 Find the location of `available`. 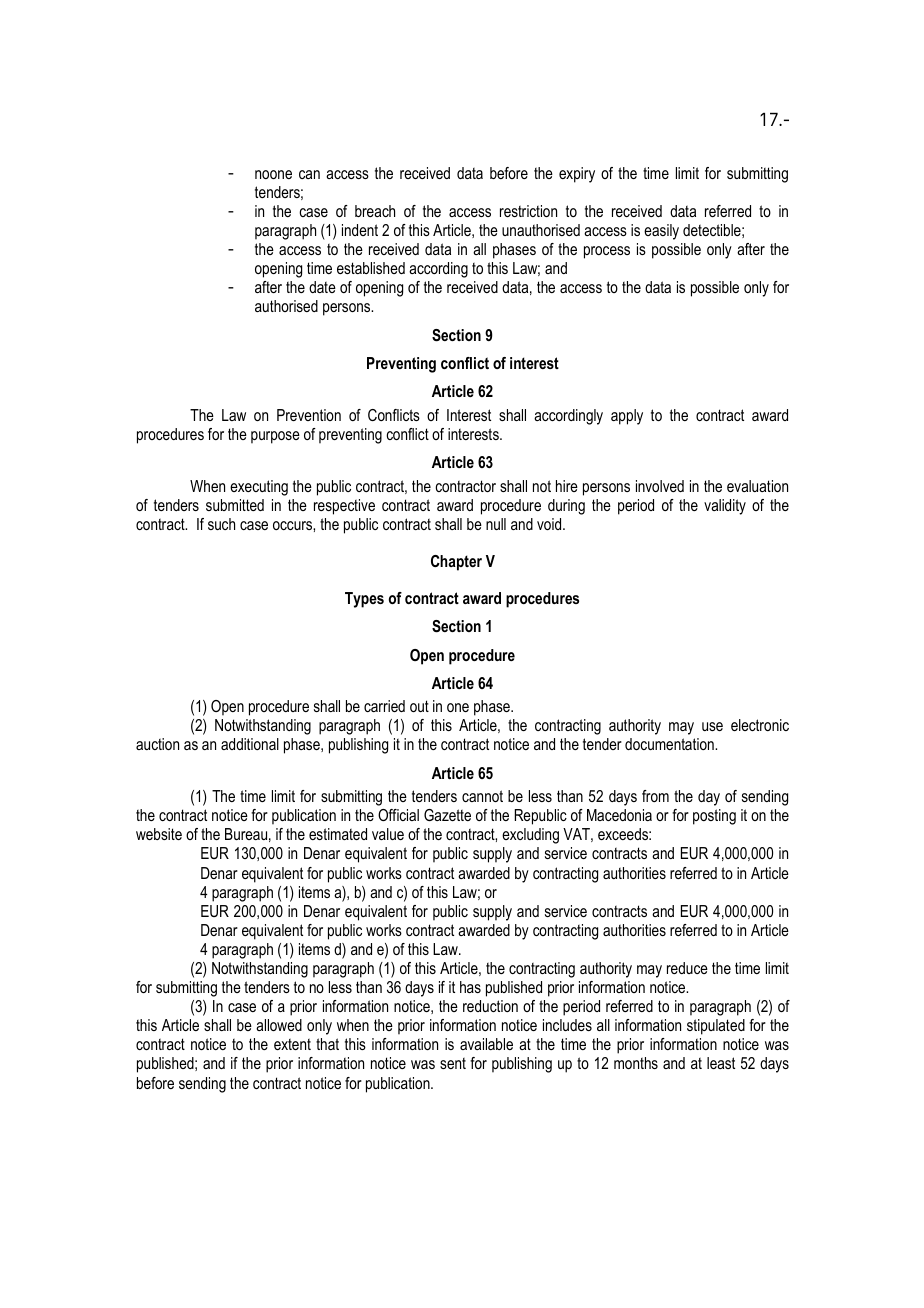

available is located at coordinates (486, 1044).
